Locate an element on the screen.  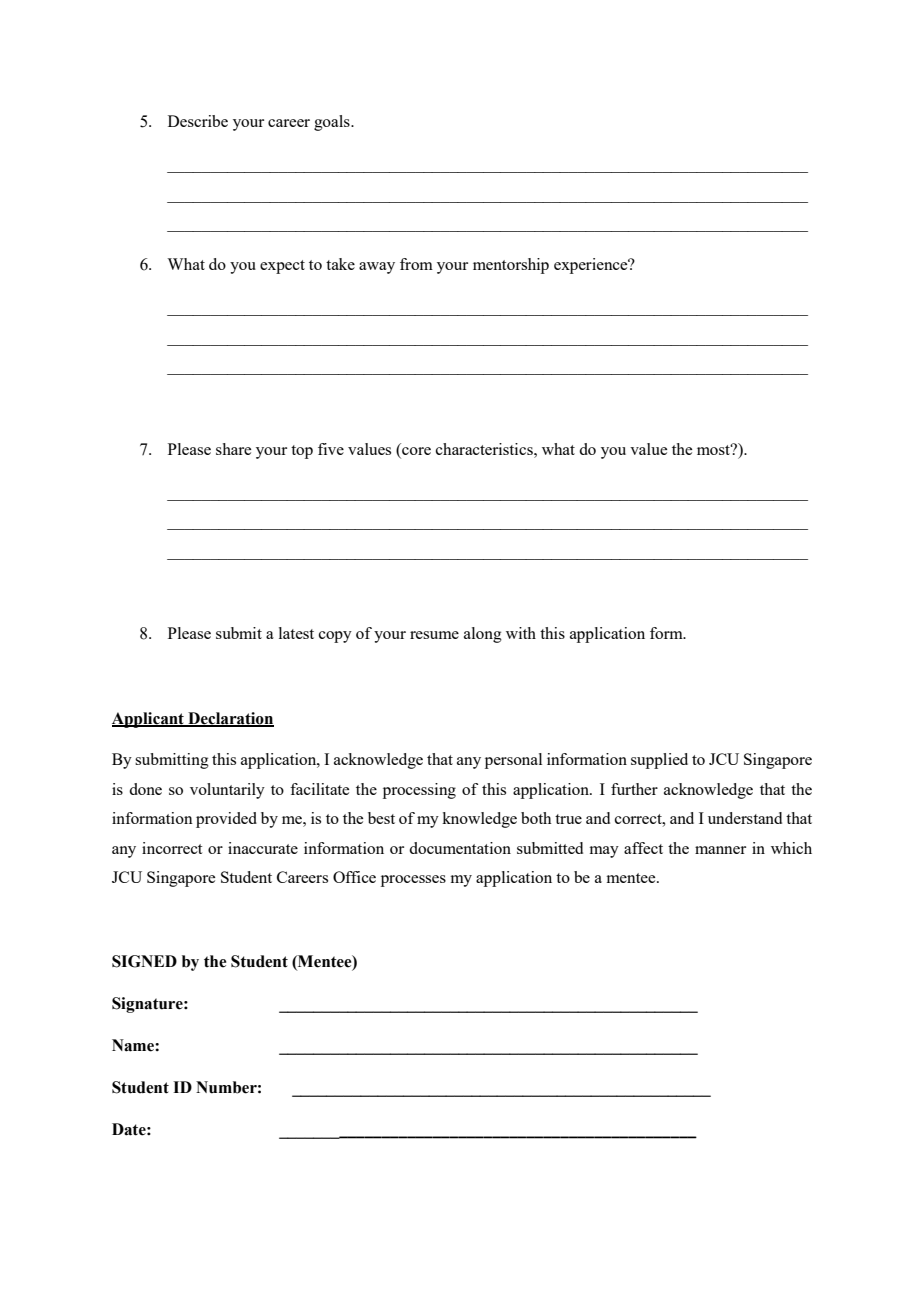
goals is located at coordinates (333, 123).
